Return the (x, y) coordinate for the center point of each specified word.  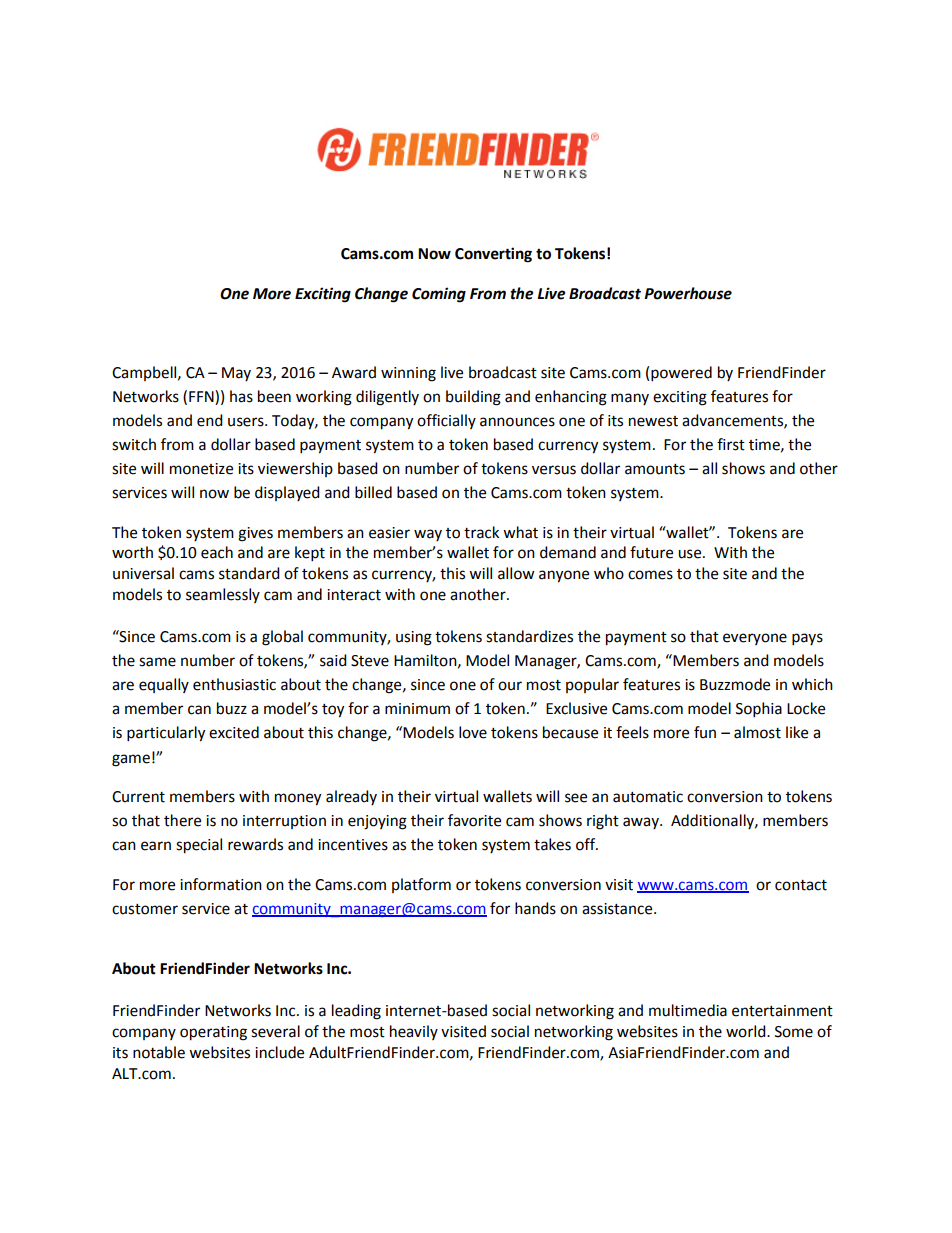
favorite (474, 820)
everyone (755, 639)
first (731, 444)
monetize (201, 469)
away (642, 823)
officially (446, 421)
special (199, 846)
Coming (439, 295)
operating (213, 1033)
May (236, 374)
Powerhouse (688, 293)
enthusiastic (234, 684)
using (414, 638)
